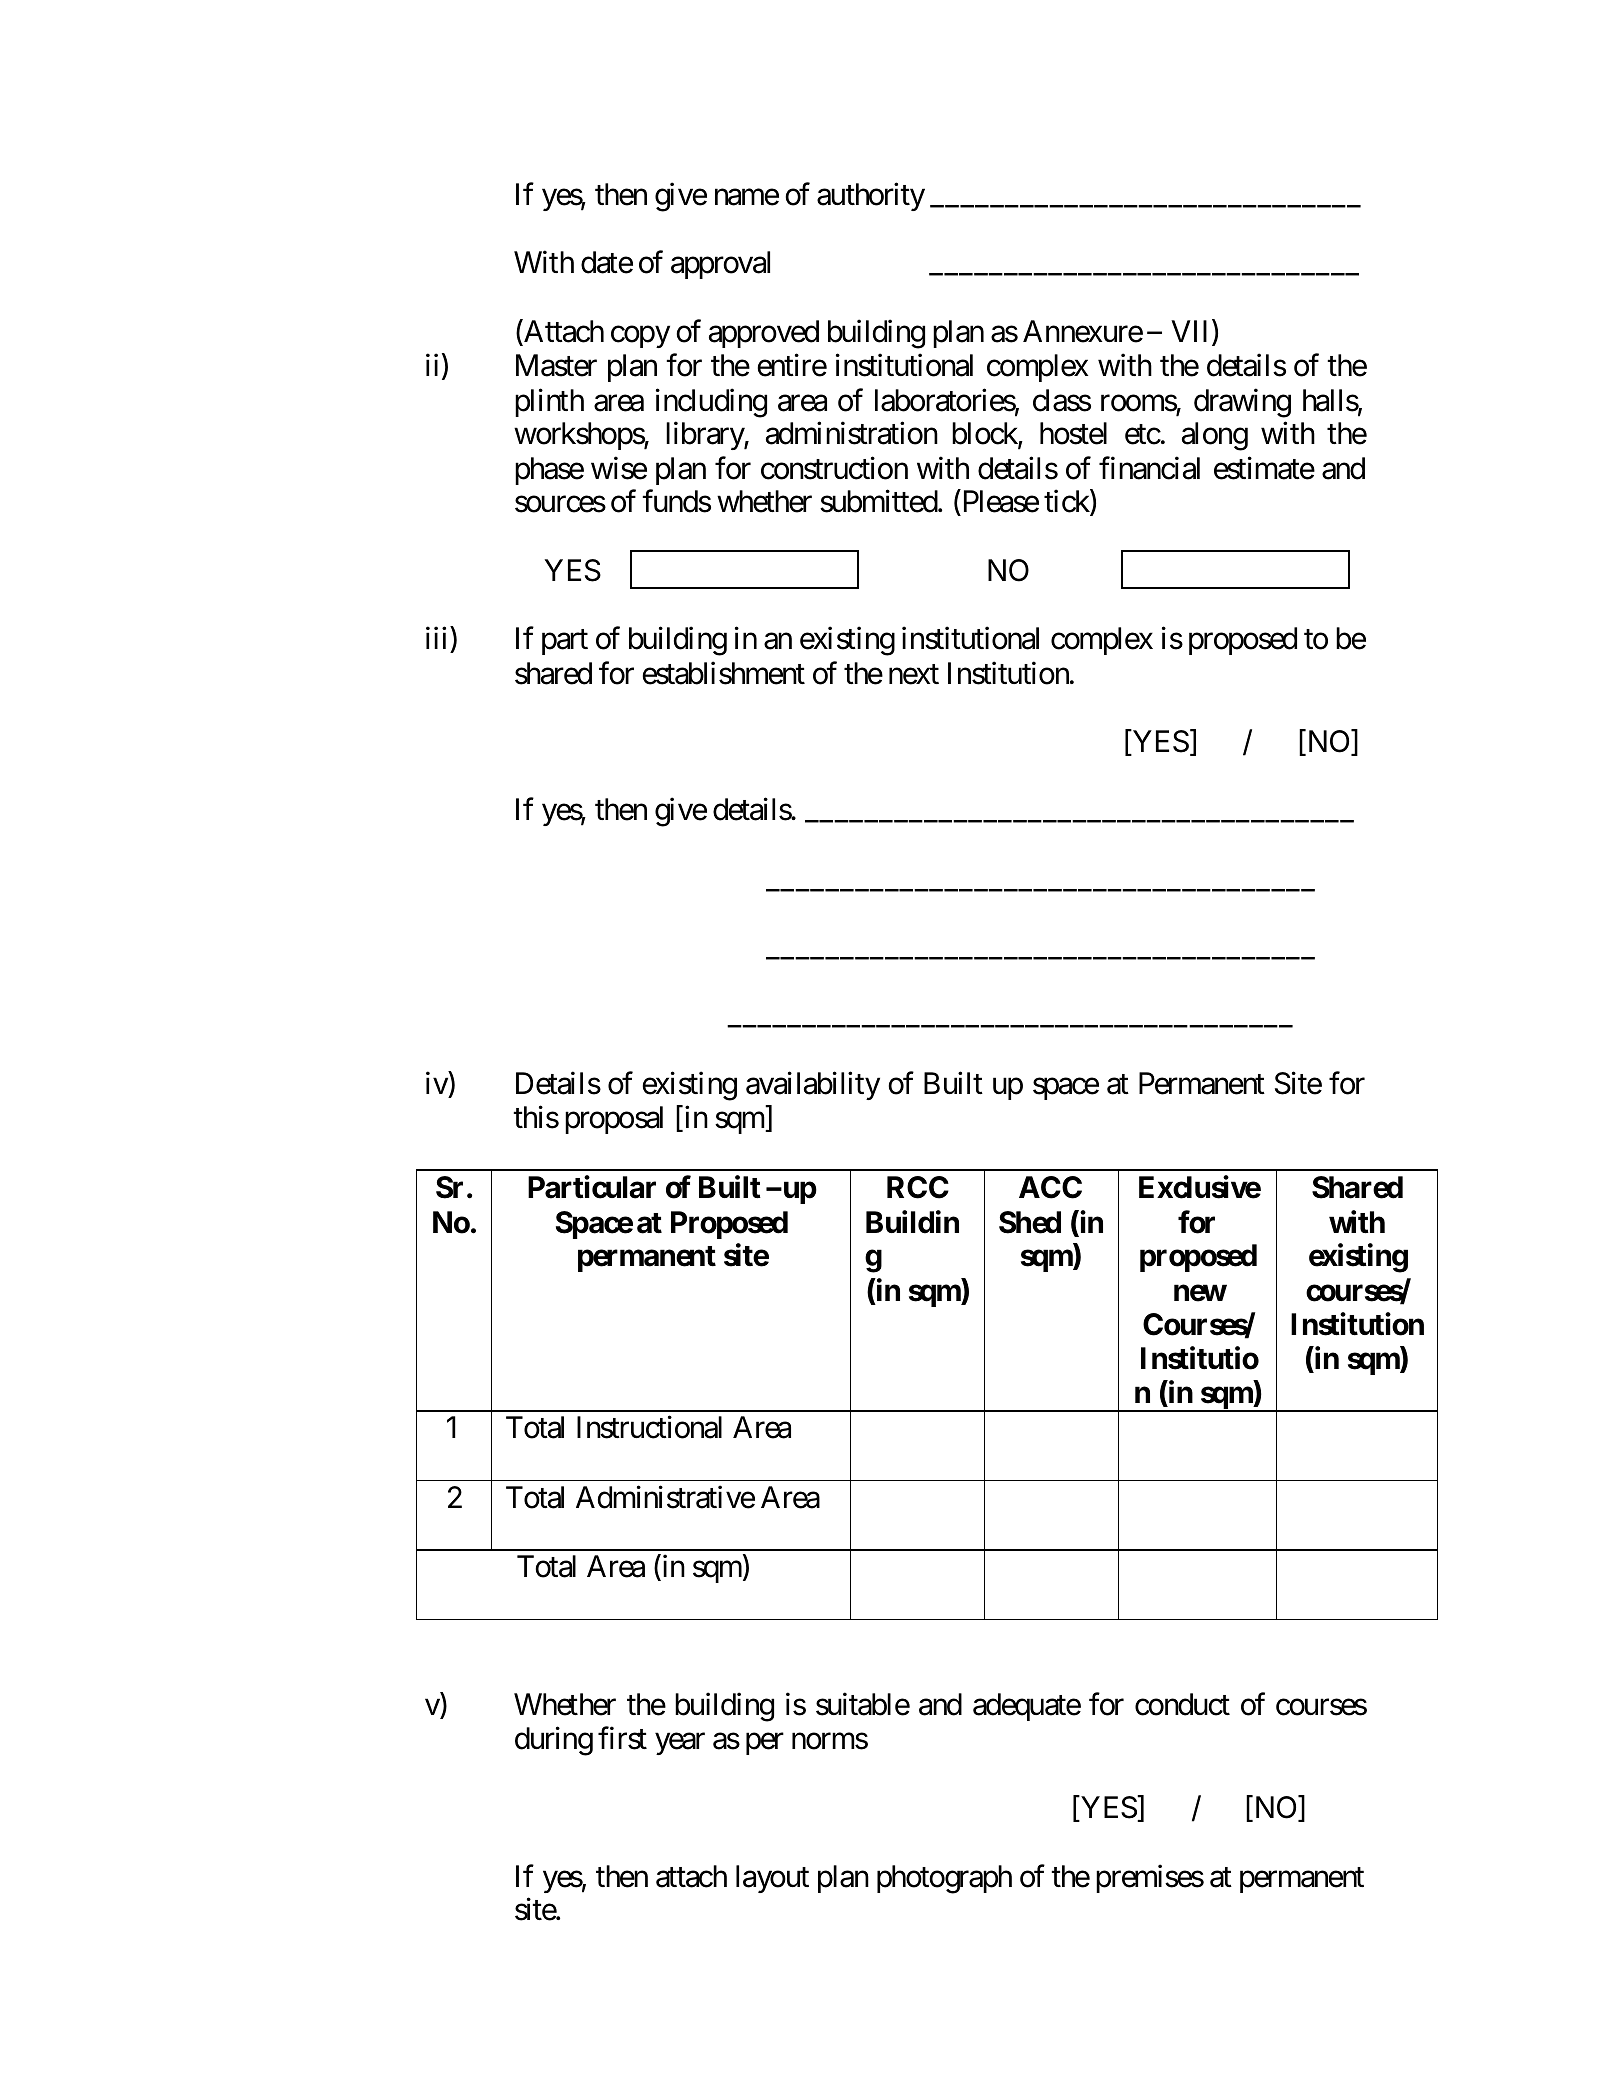 The height and width of the screenshot is (2087, 1613). What do you see at coordinates (649, 1427) in the screenshot?
I see `Instructional` at bounding box center [649, 1427].
